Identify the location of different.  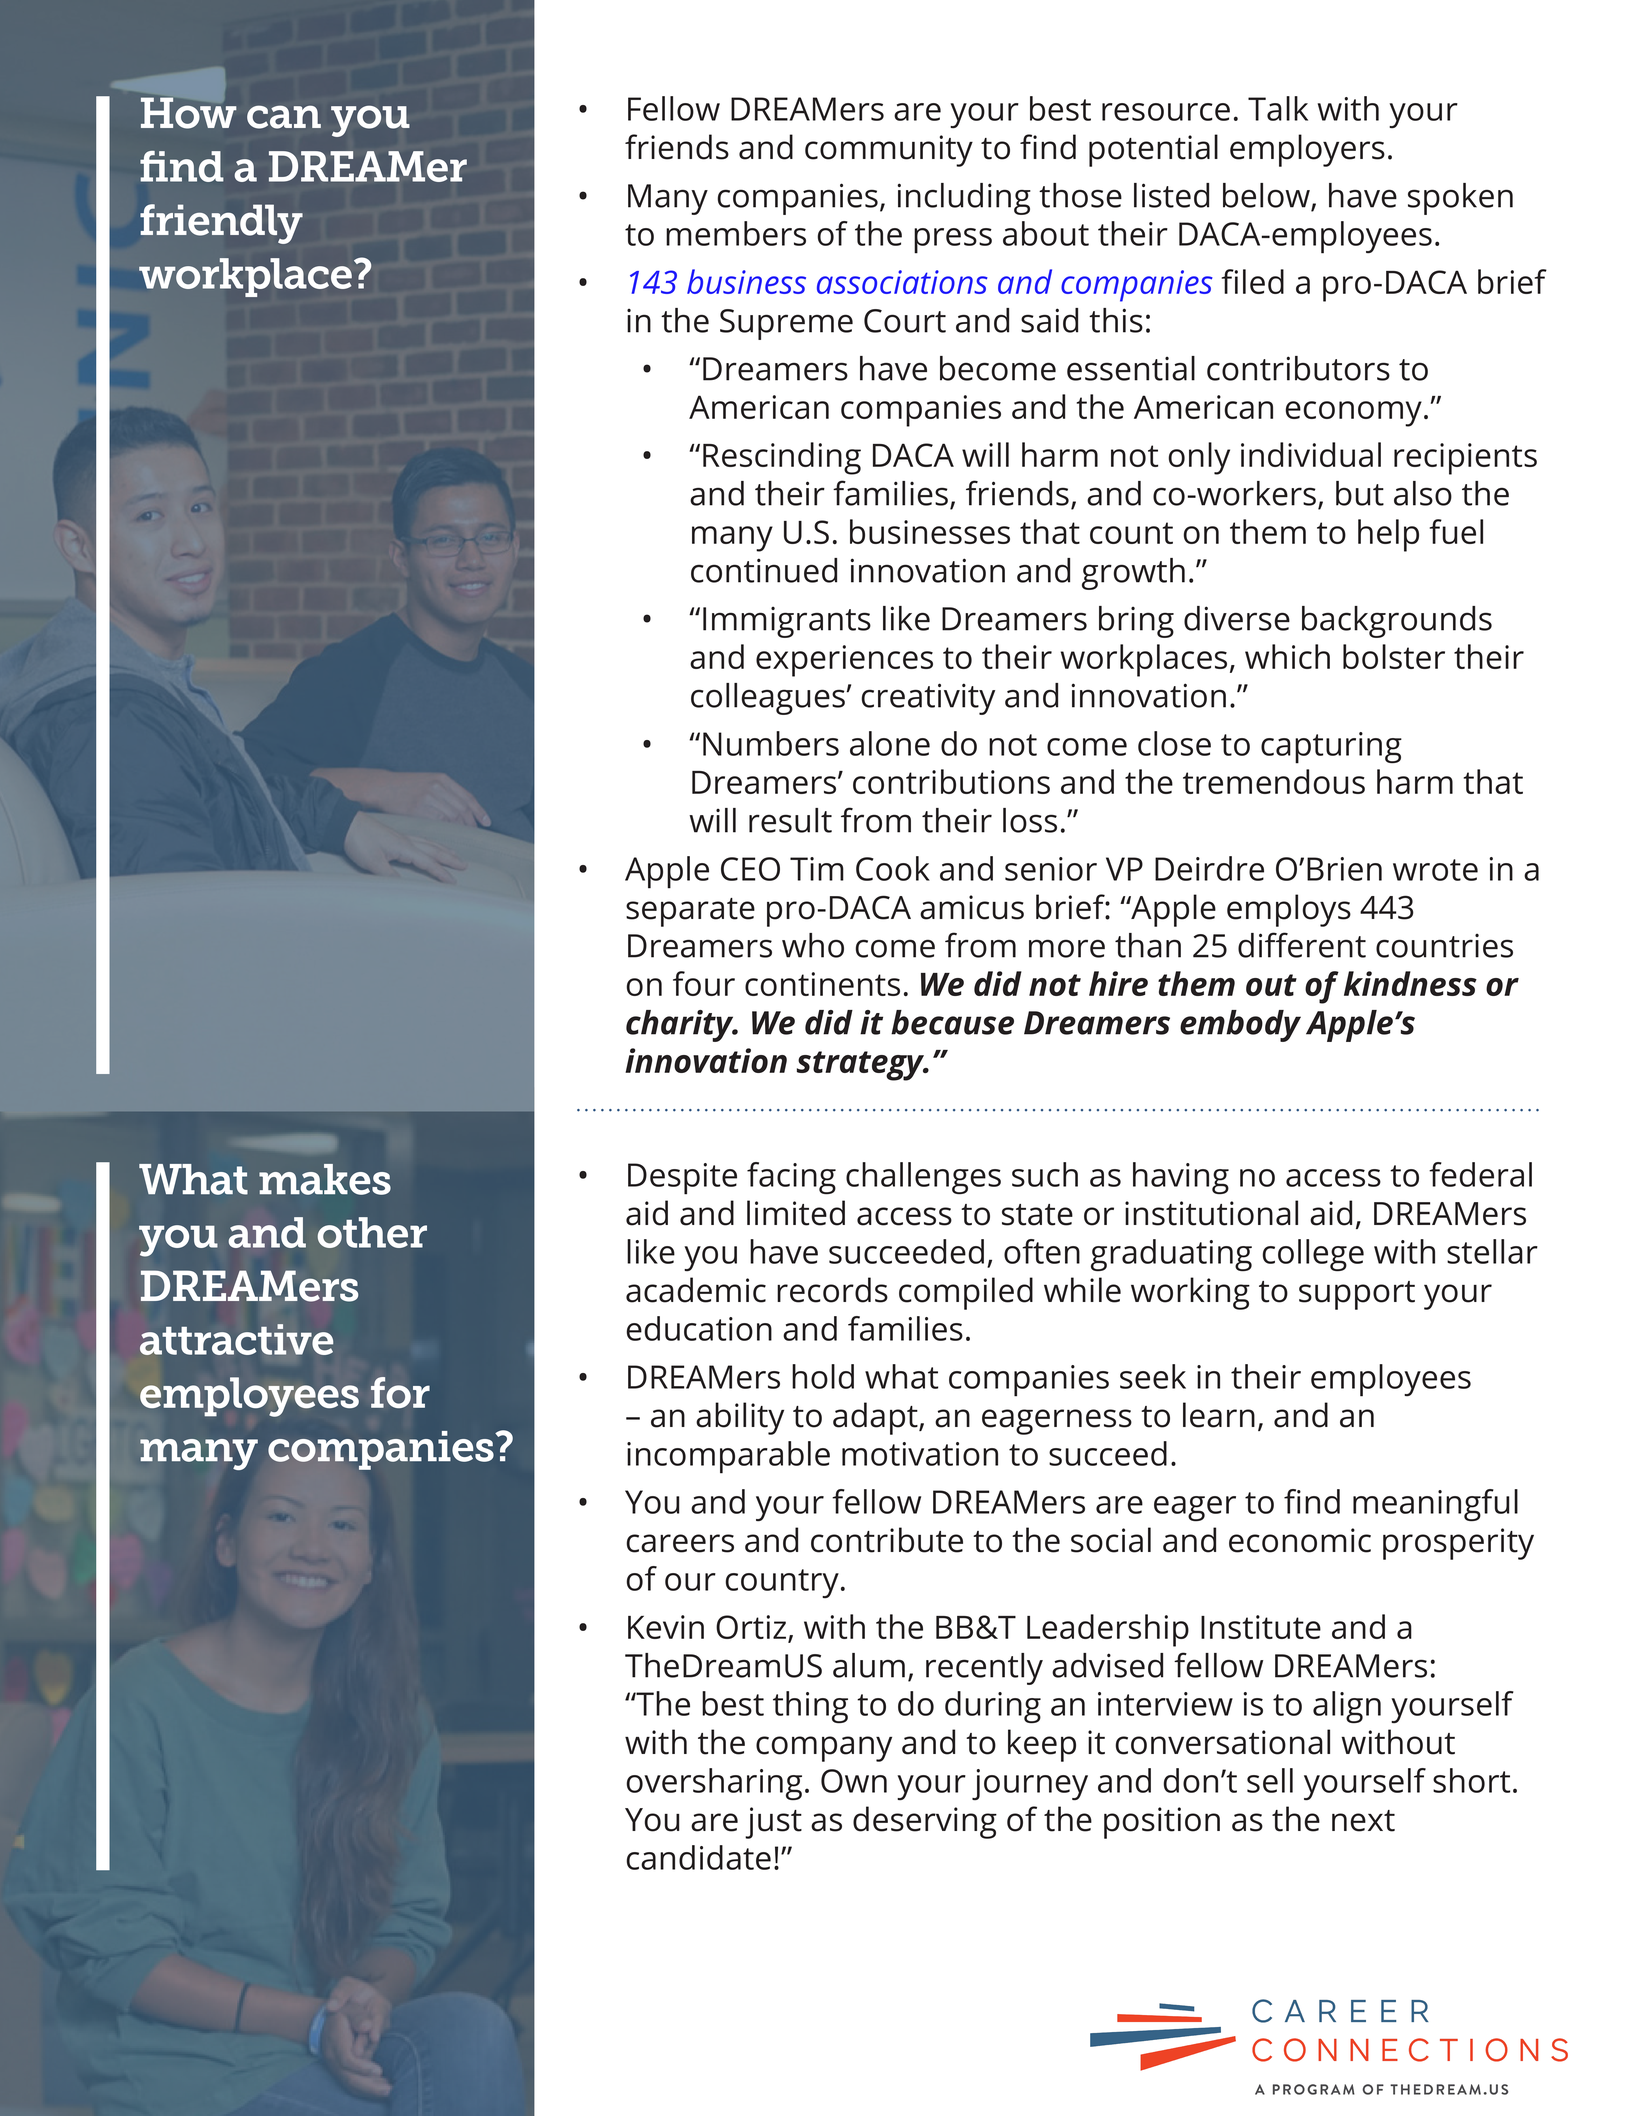
(1302, 945).
